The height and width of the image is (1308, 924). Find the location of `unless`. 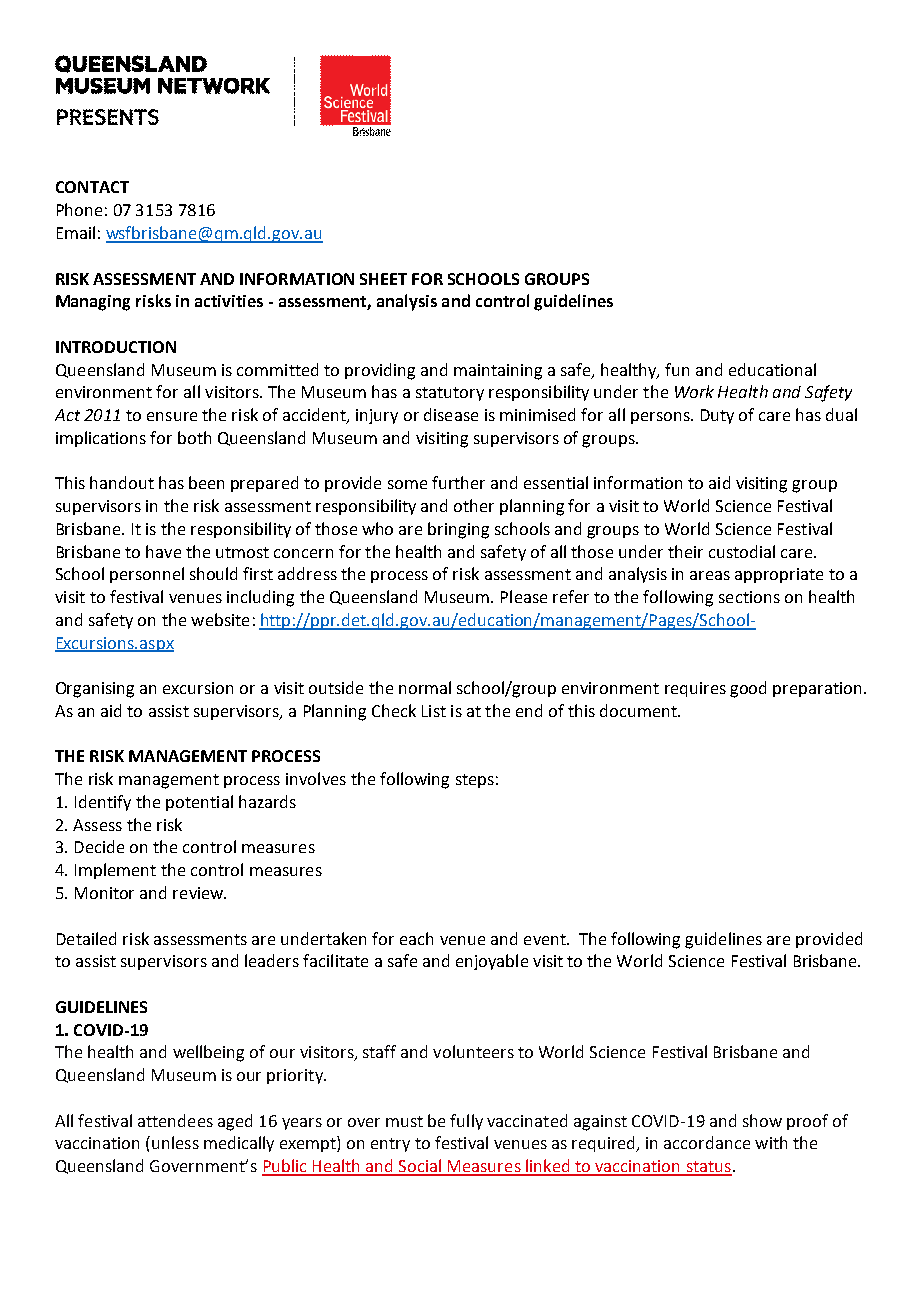

unless is located at coordinates (175, 1142).
